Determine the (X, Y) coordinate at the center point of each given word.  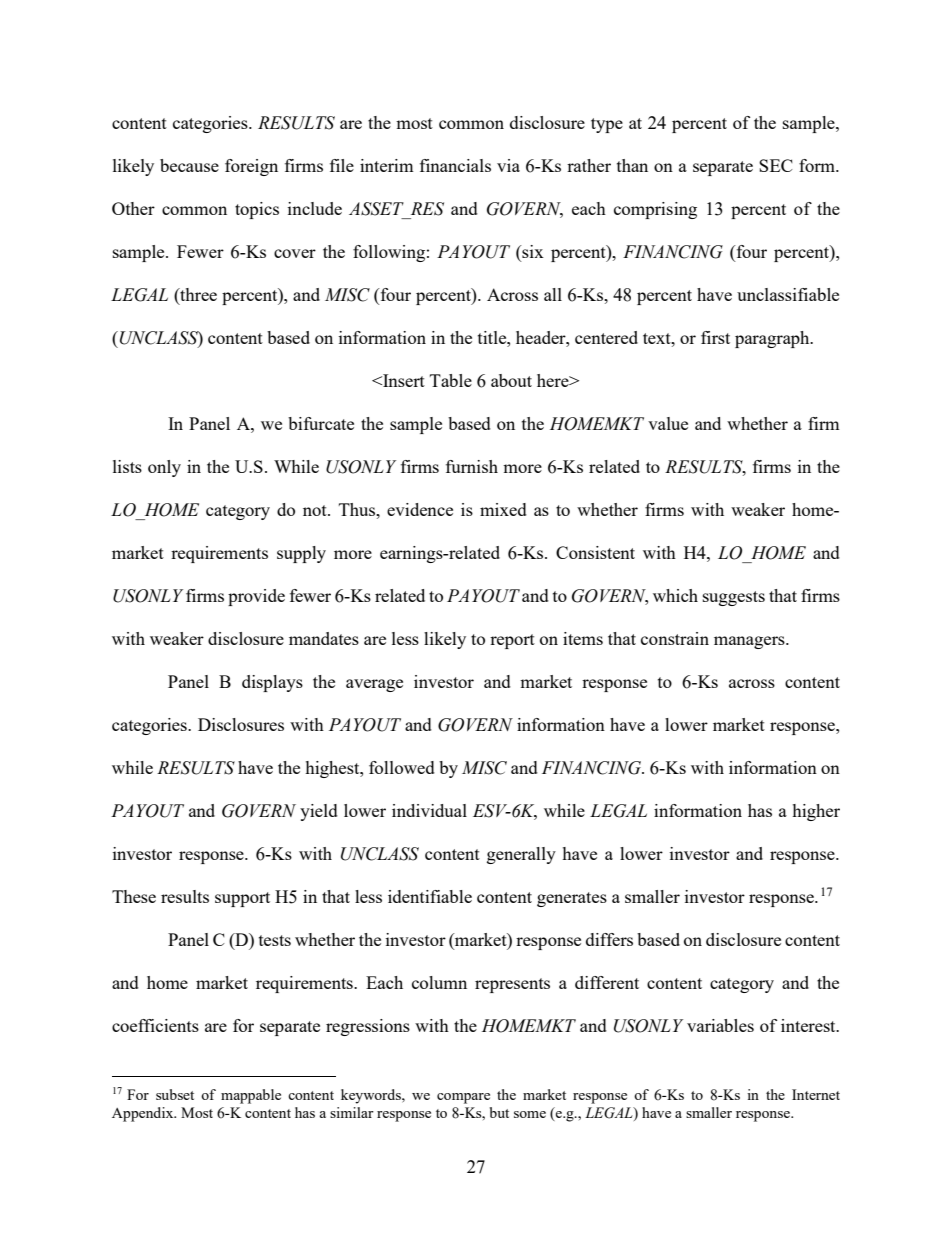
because (189, 165)
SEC (776, 165)
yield (319, 812)
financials (455, 165)
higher (816, 812)
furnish (472, 466)
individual (429, 810)
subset (175, 1094)
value (668, 423)
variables (720, 1025)
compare (463, 1098)
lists (127, 466)
